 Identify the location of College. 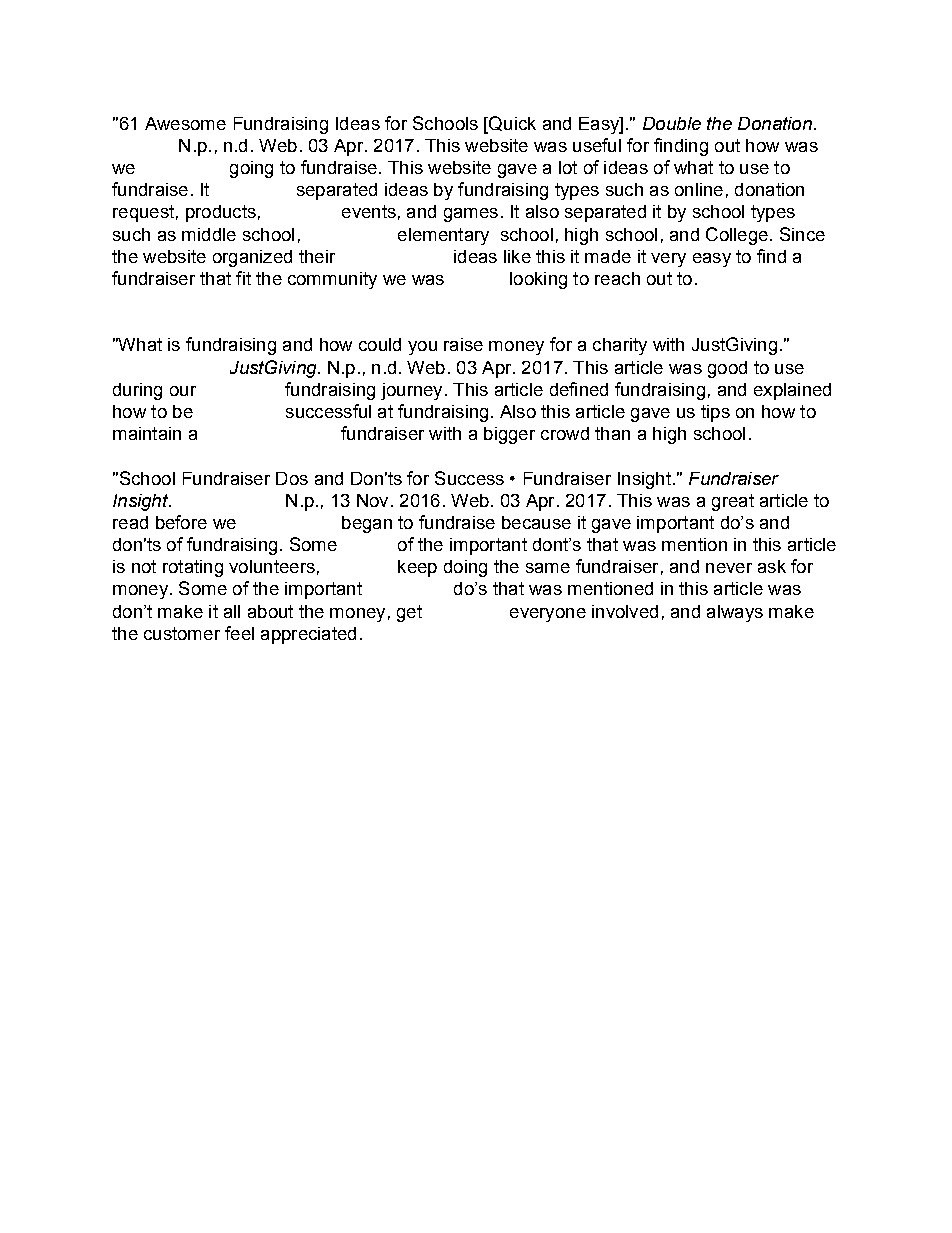
(737, 236).
